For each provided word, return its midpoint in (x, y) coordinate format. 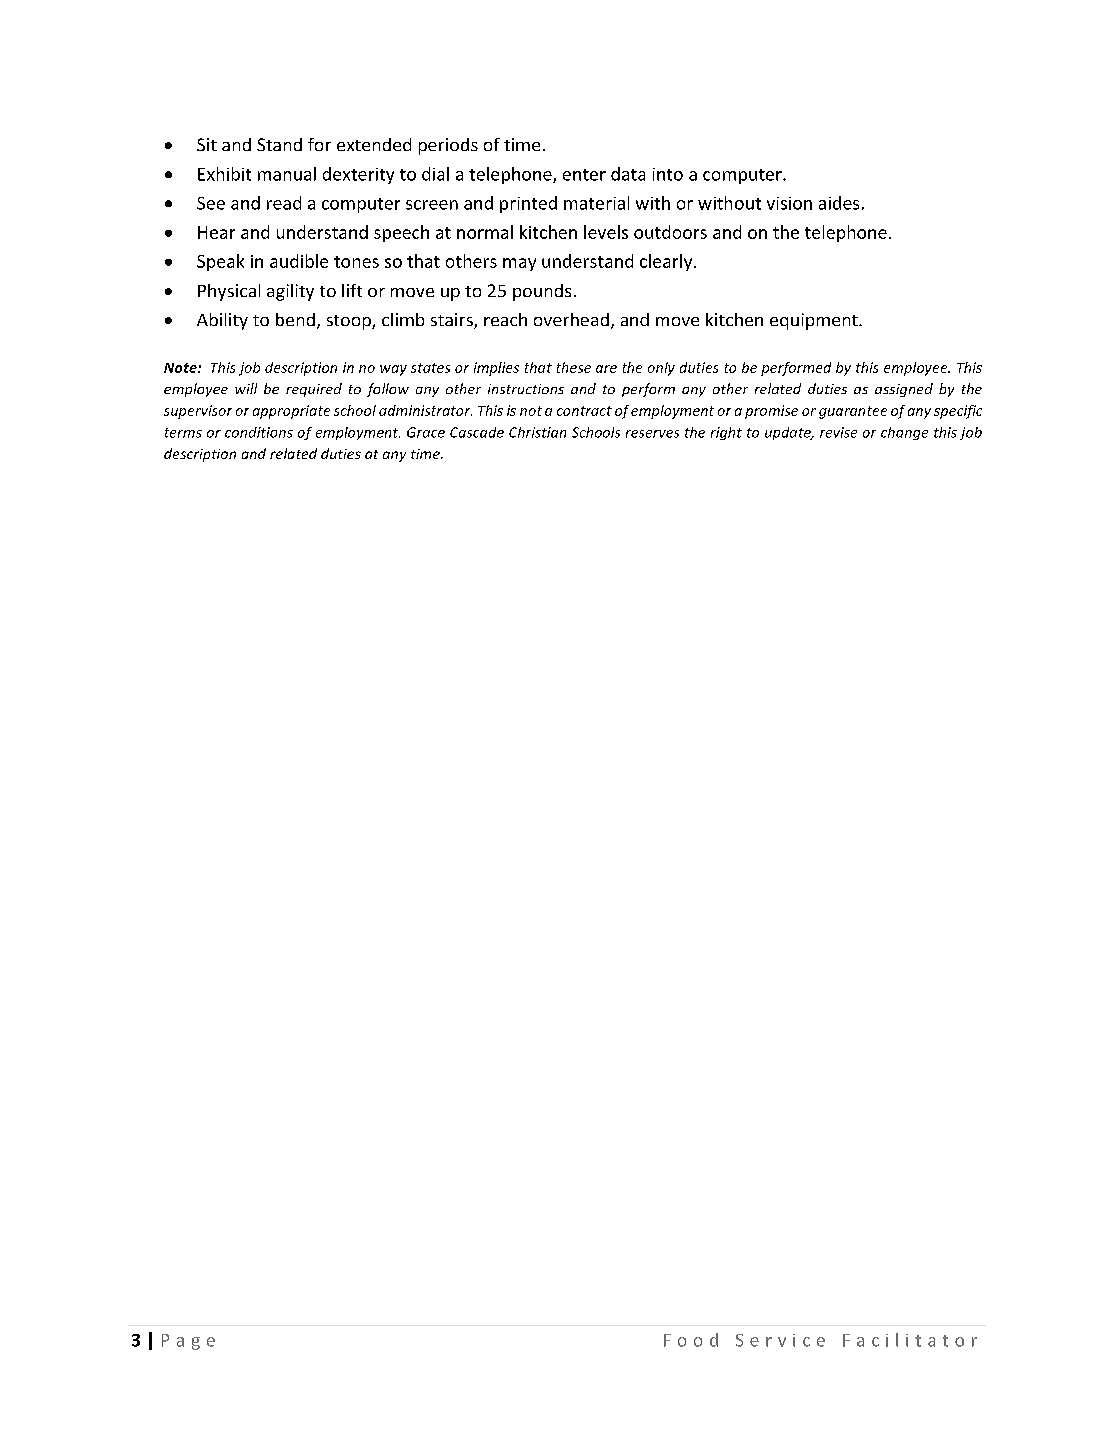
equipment (815, 321)
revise (838, 432)
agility (290, 292)
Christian (537, 432)
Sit (207, 144)
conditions (259, 432)
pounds (542, 292)
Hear (216, 232)
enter (584, 175)
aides (839, 203)
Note (181, 368)
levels (606, 232)
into (668, 174)
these (574, 367)
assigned (904, 390)
